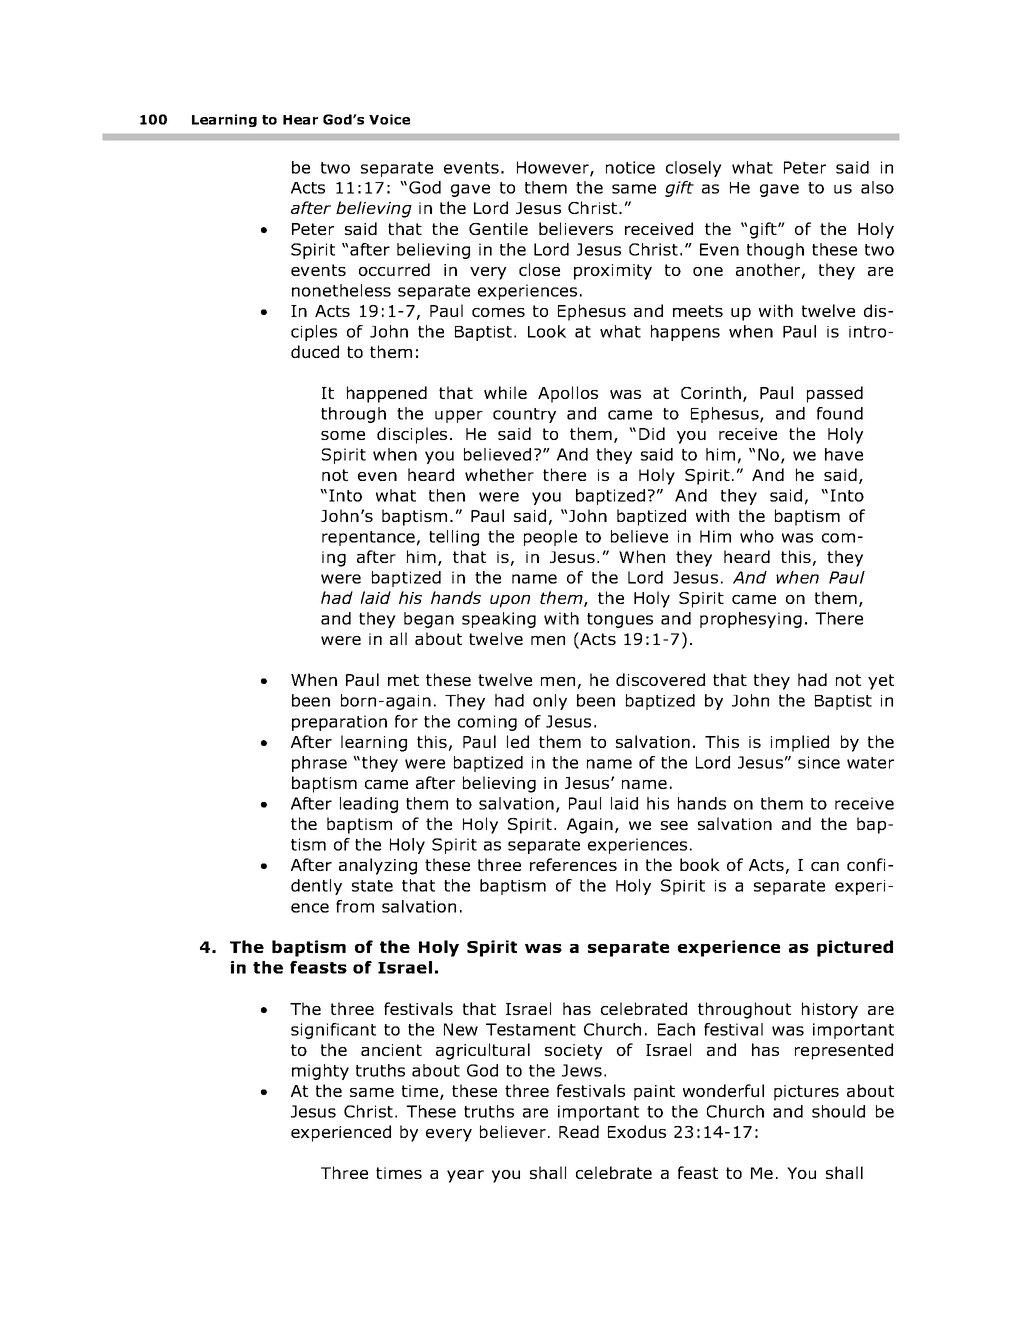  I want to click on notice, so click(630, 167).
